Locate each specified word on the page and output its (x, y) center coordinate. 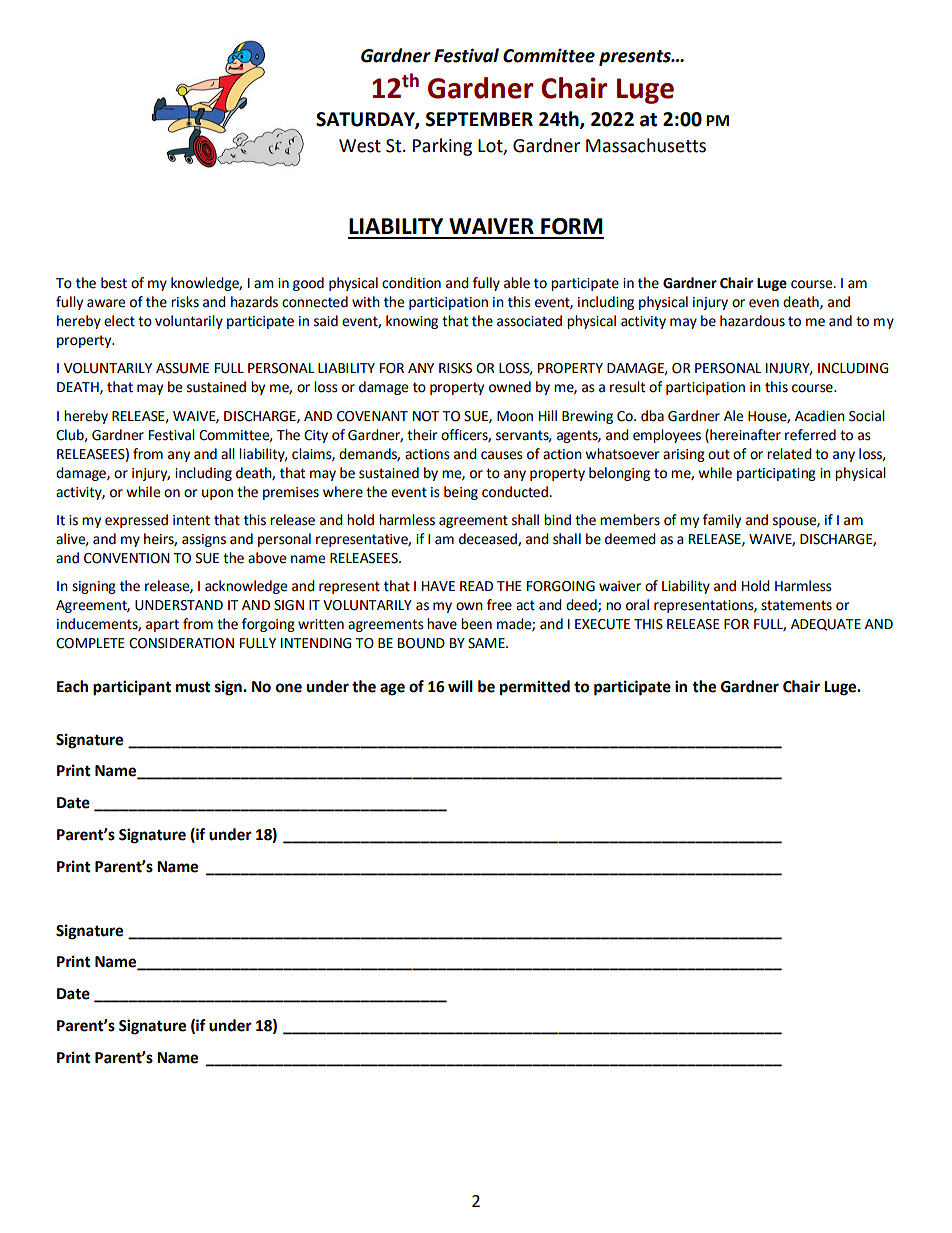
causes (502, 455)
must (193, 687)
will (460, 686)
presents (636, 58)
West (360, 146)
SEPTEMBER (479, 119)
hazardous (752, 321)
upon (217, 494)
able (517, 283)
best (114, 283)
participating (776, 474)
